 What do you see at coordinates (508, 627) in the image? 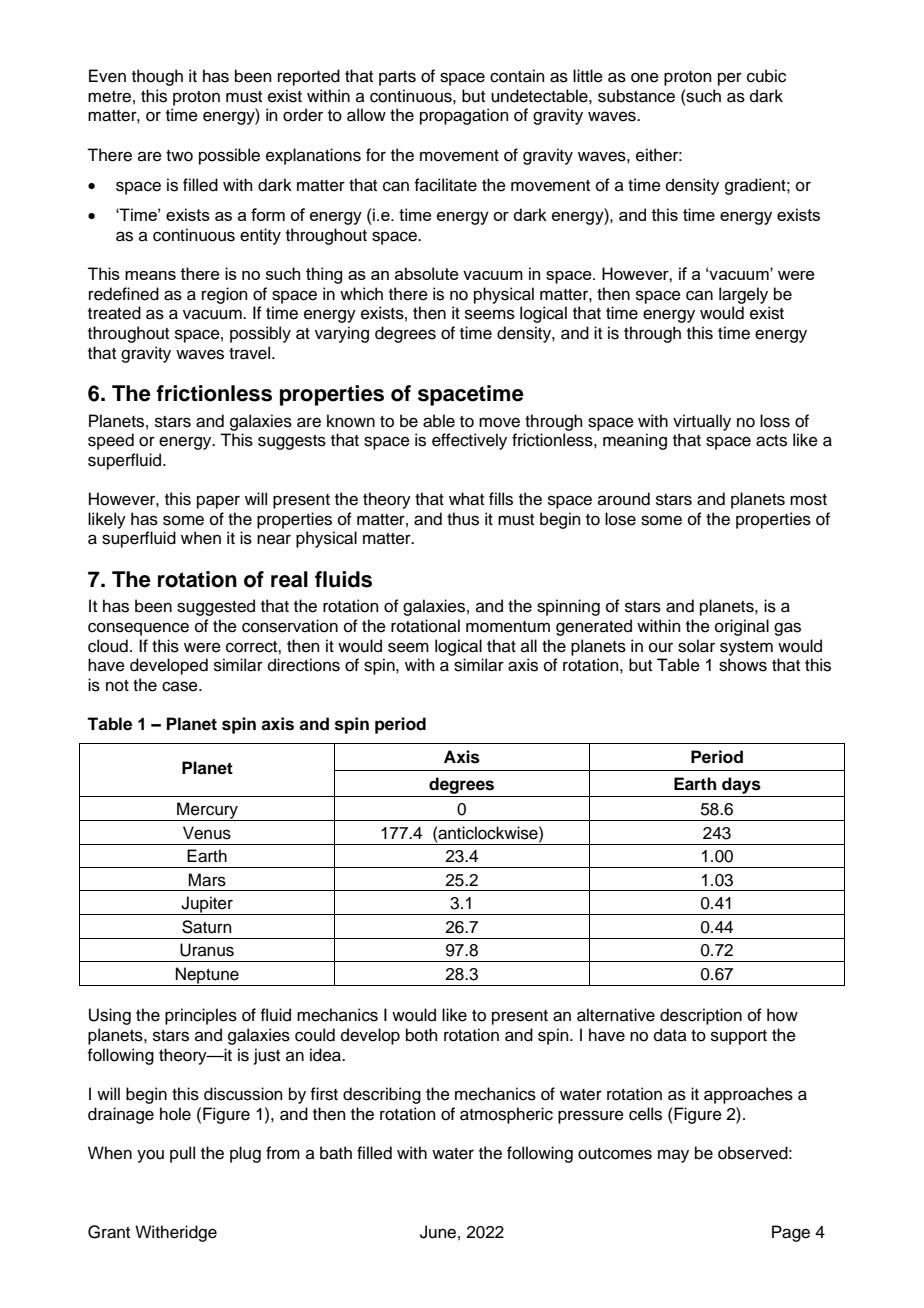
I see `momentum` at bounding box center [508, 627].
